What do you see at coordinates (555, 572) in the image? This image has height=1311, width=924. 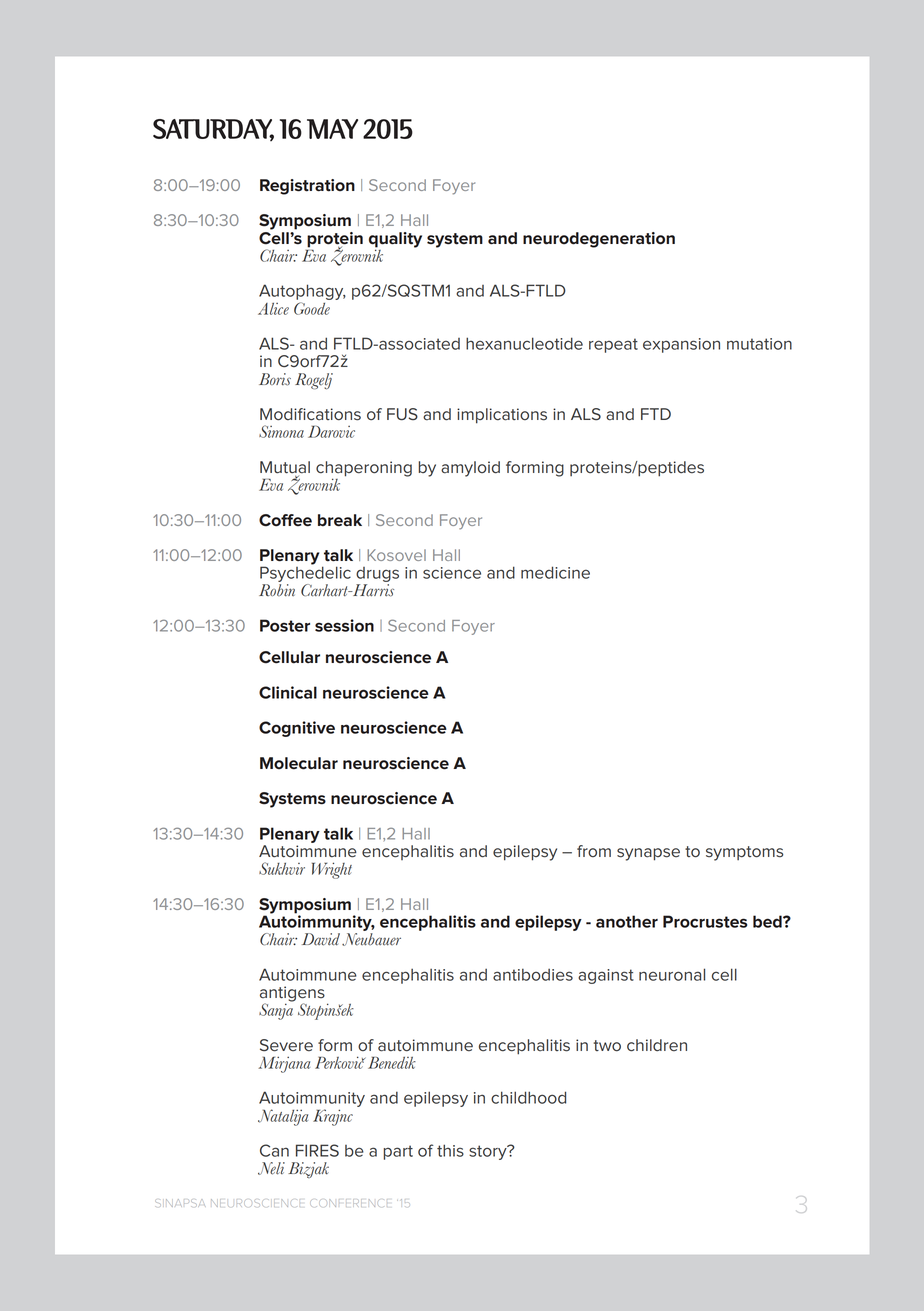 I see `medicine` at bounding box center [555, 572].
